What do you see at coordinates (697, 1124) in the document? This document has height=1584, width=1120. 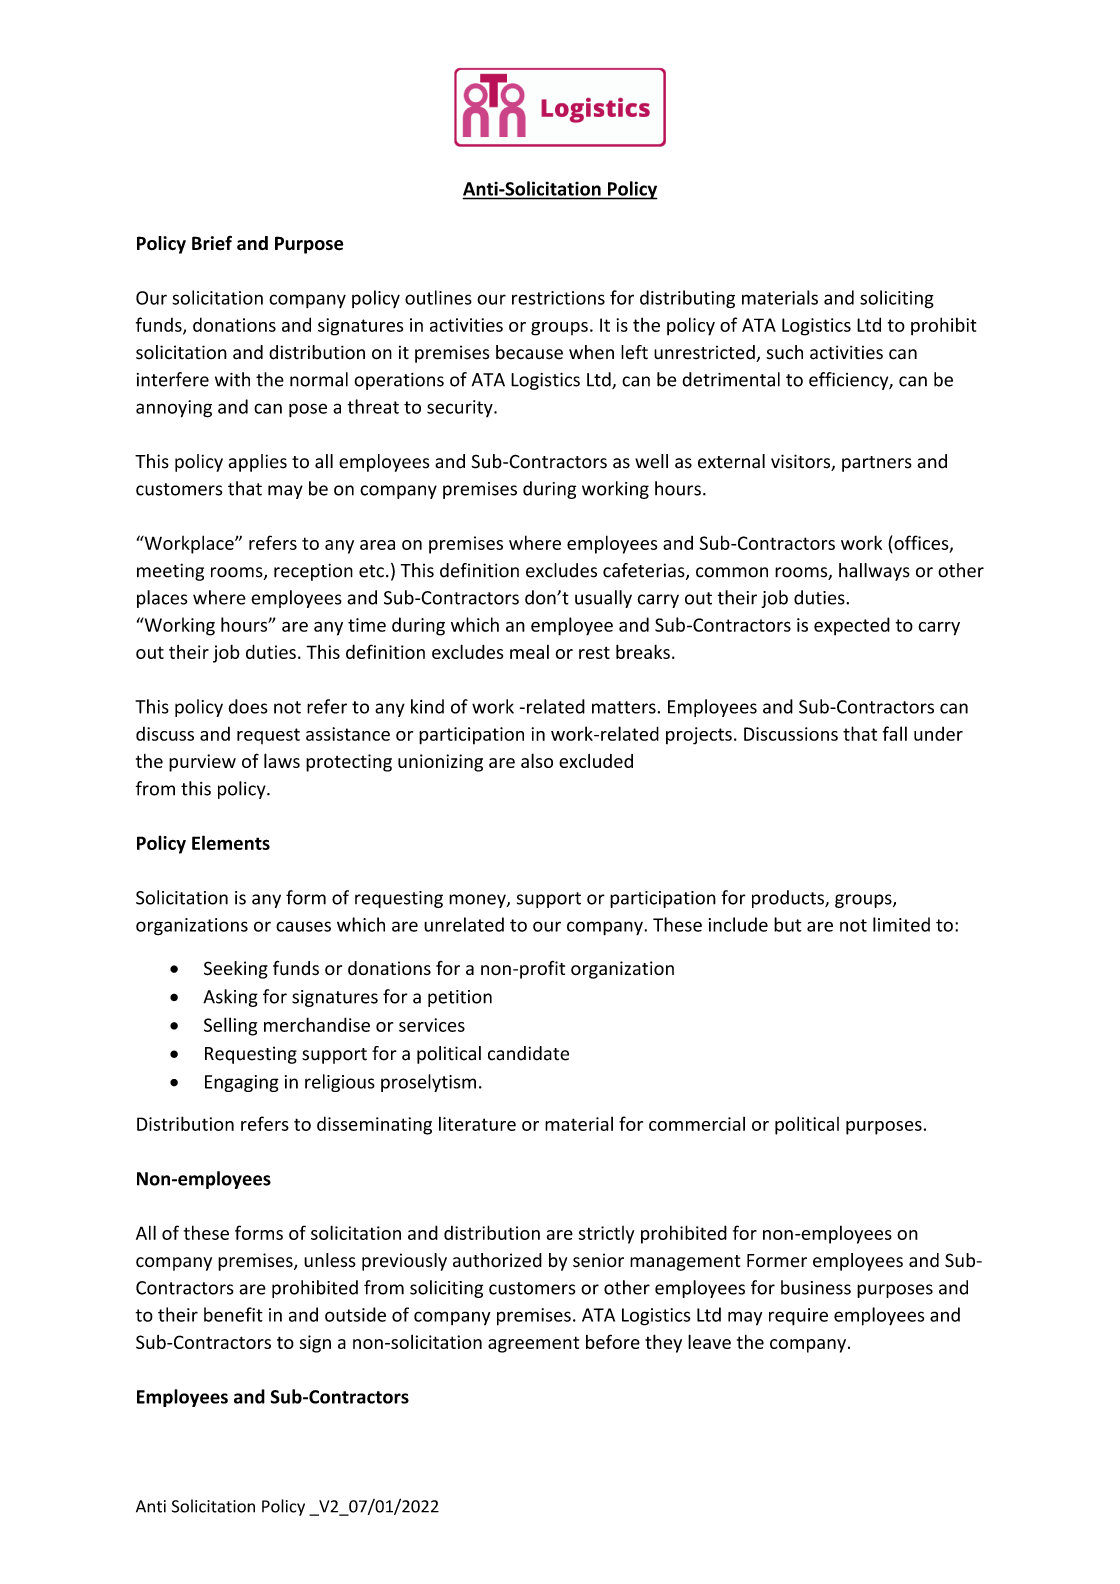 I see `commercial` at bounding box center [697, 1124].
